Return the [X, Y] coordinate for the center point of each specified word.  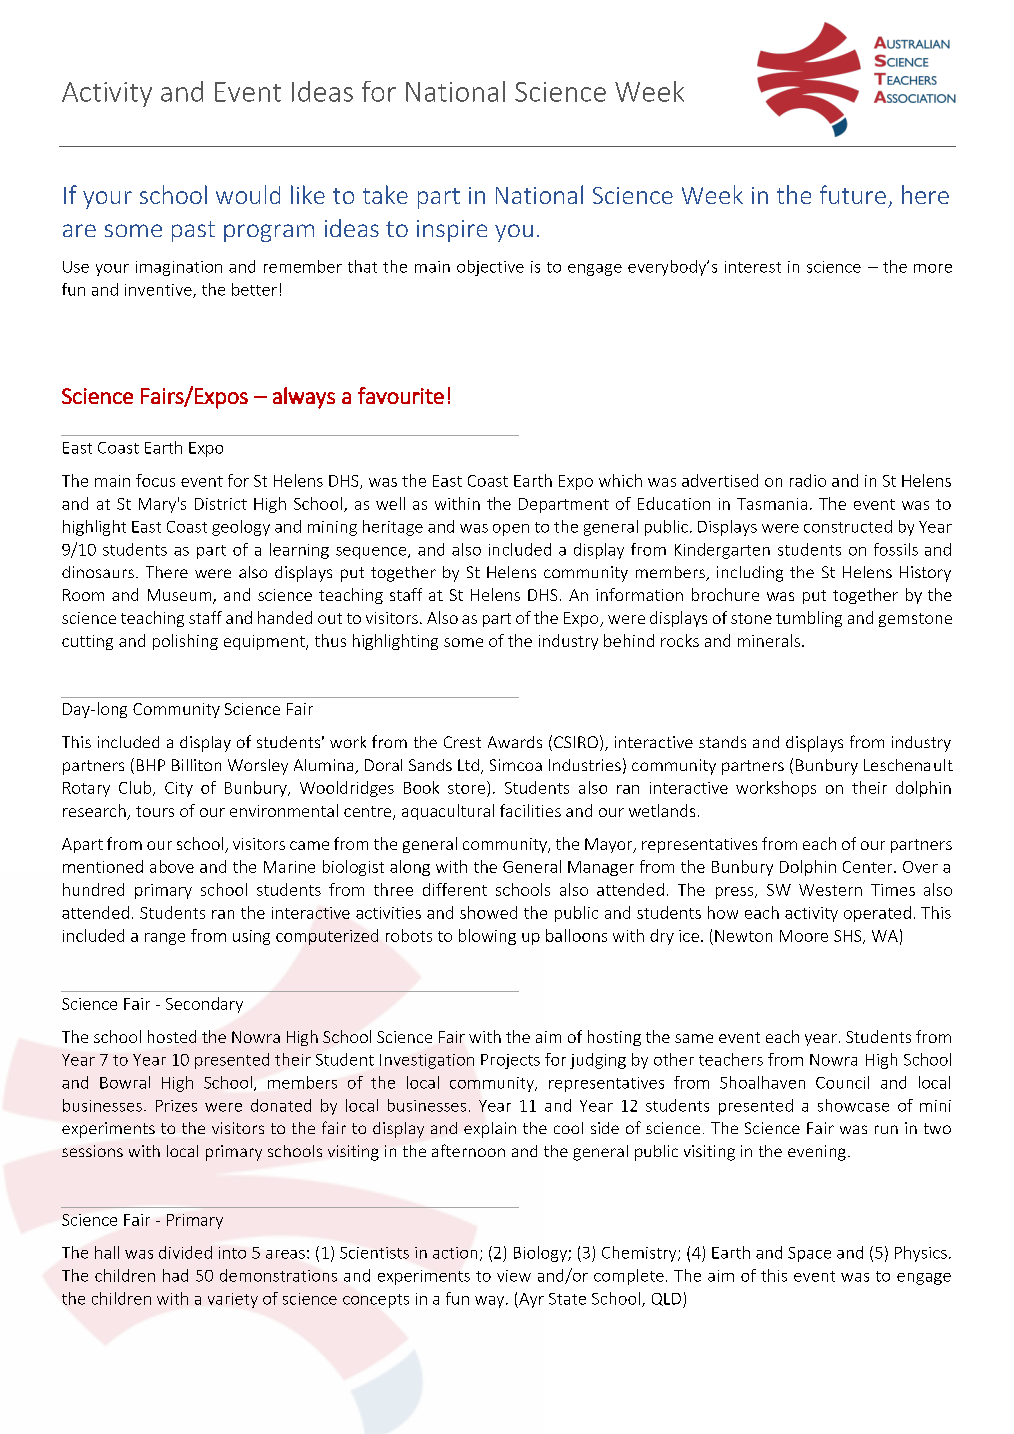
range [165, 939]
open [511, 530]
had [175, 1275]
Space [809, 1254]
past [193, 231]
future [853, 194]
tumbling [809, 619]
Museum [181, 596]
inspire [452, 231]
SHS [849, 937]
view [514, 1276]
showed [488, 912]
